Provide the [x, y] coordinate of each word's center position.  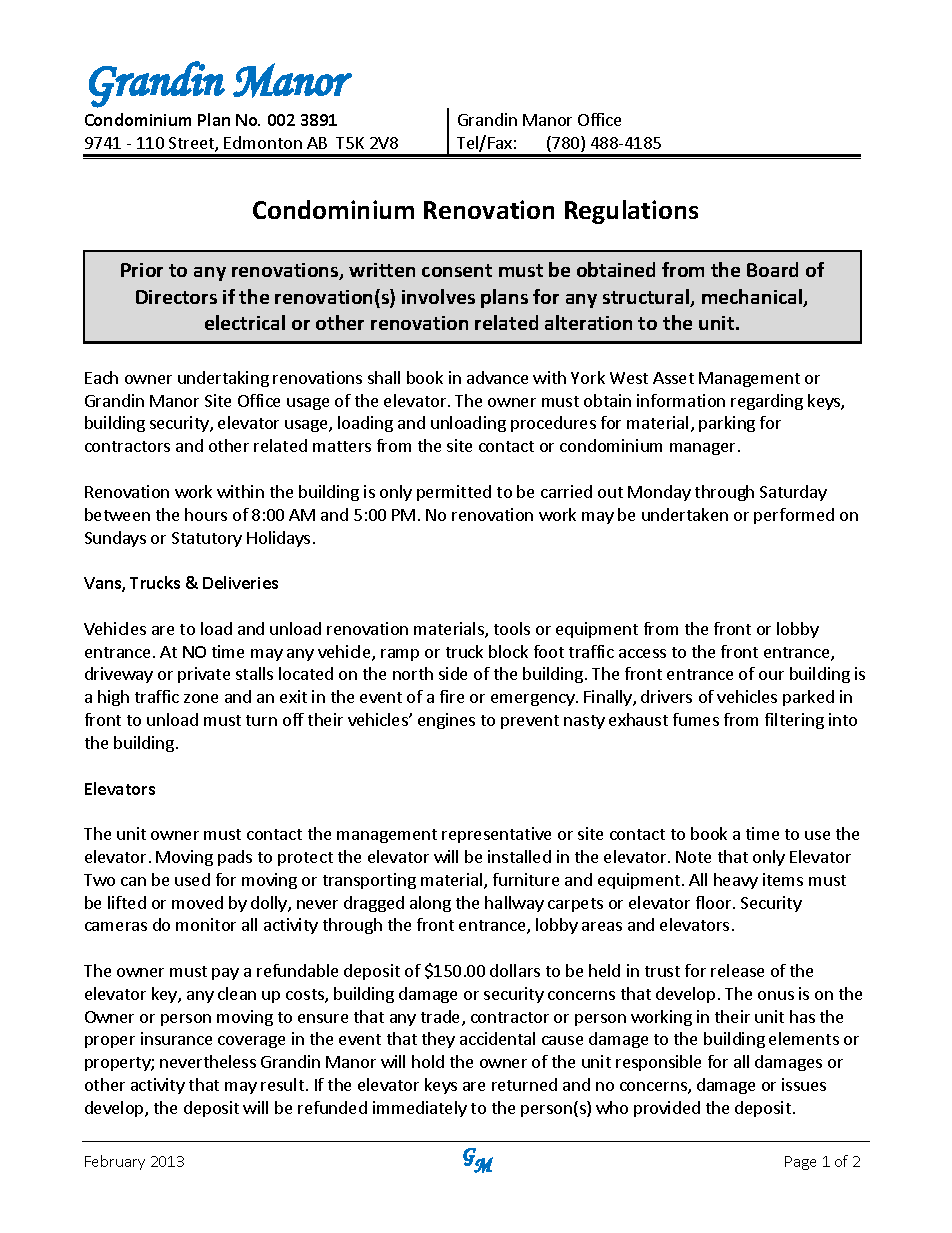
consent [457, 270]
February [115, 1162]
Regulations [631, 212]
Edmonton [263, 142]
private [204, 675]
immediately [420, 1109]
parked [808, 698]
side [453, 673]
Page [800, 1163]
